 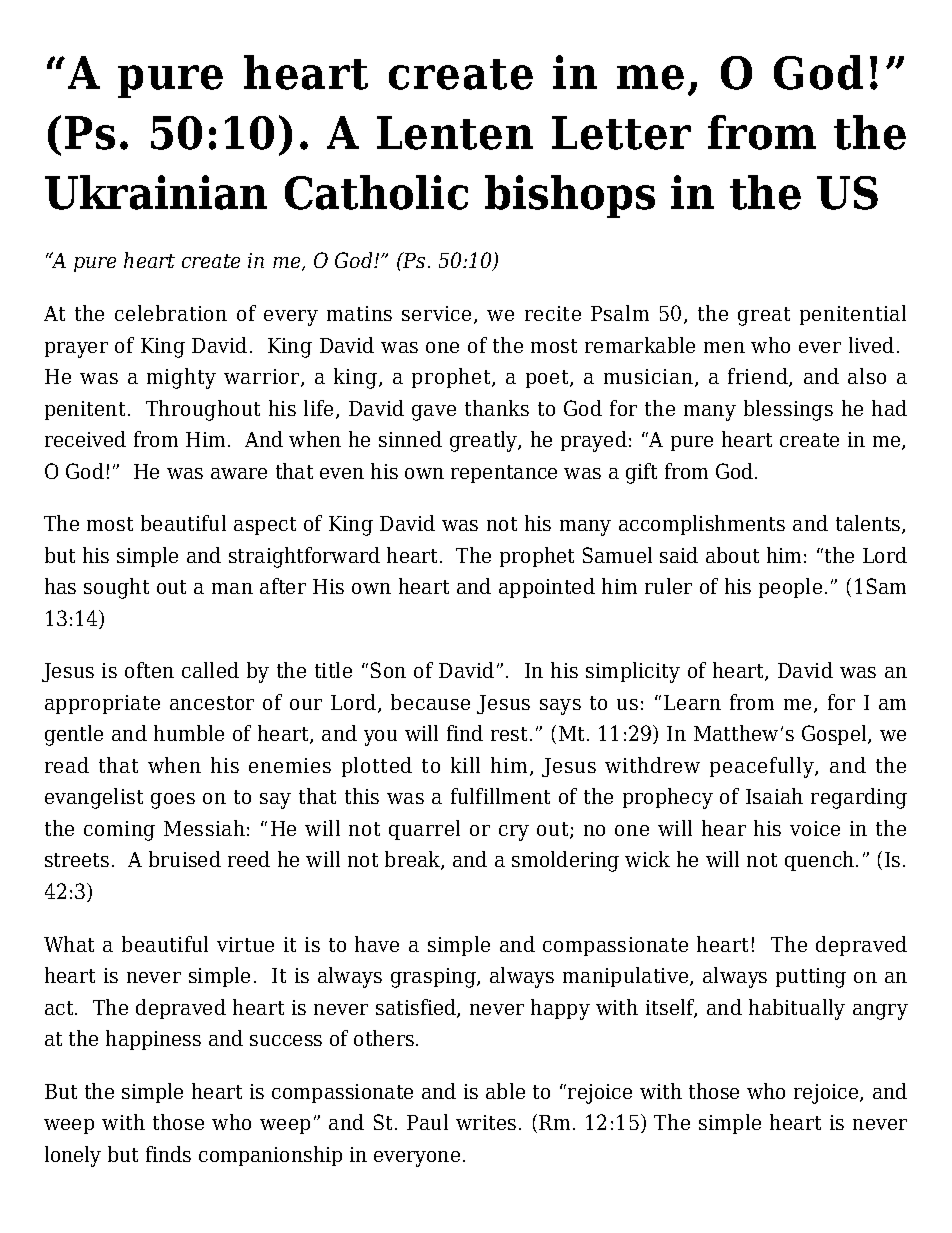 I want to click on Ukrainian, so click(x=156, y=192).
